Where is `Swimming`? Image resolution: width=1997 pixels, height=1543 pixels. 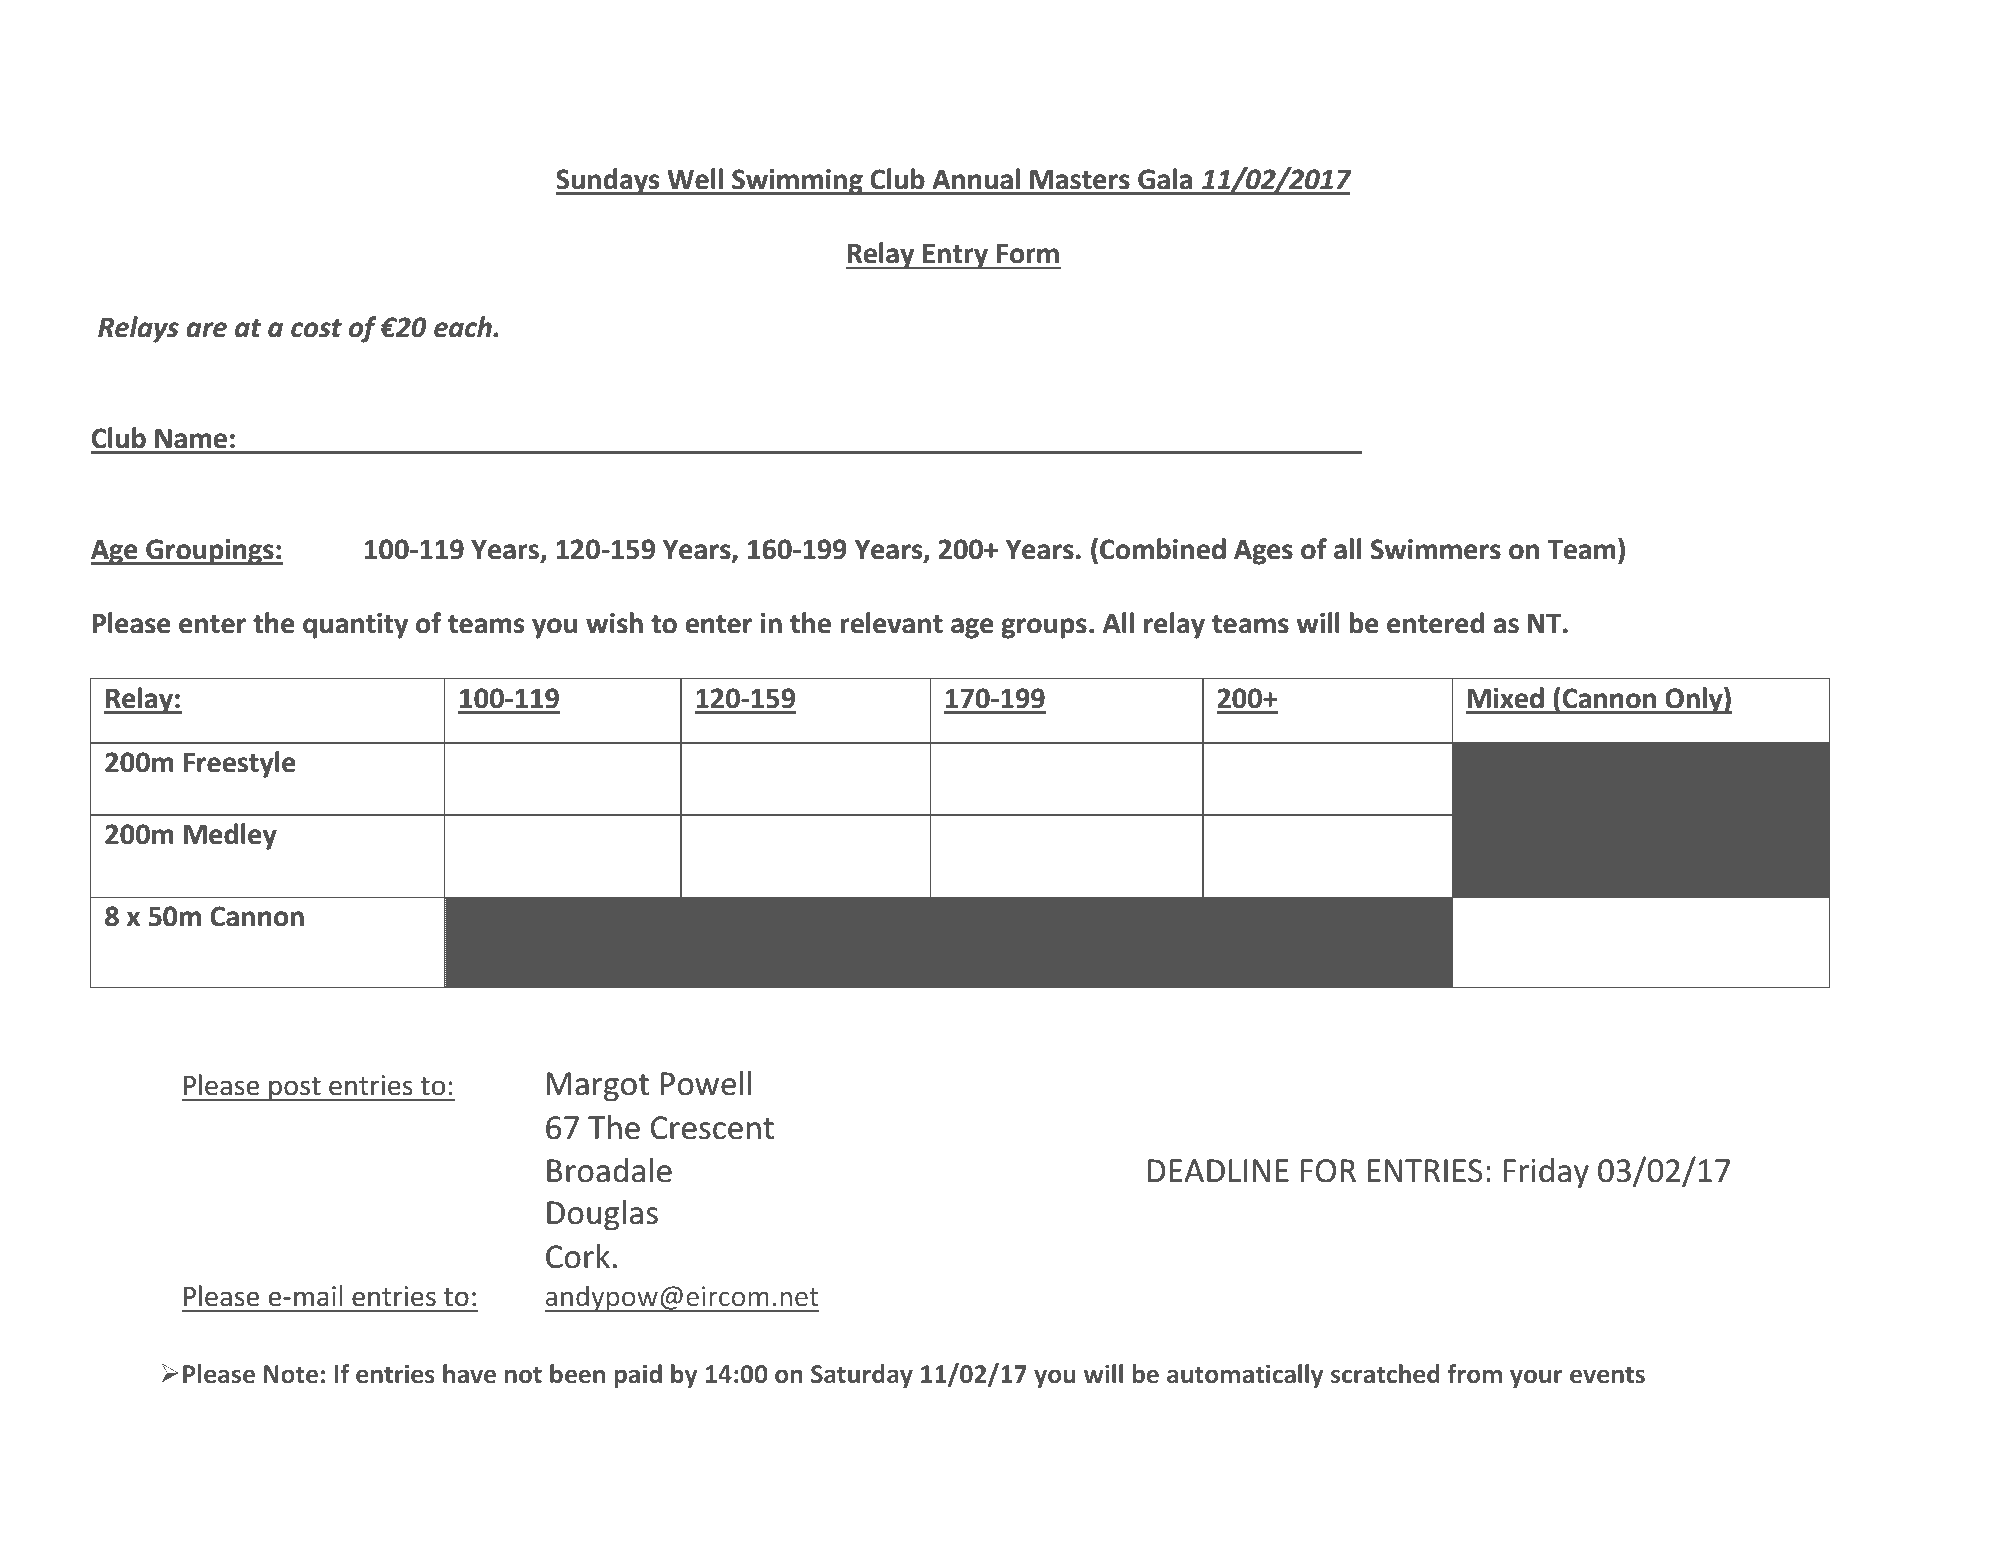 Swimming is located at coordinates (797, 182).
